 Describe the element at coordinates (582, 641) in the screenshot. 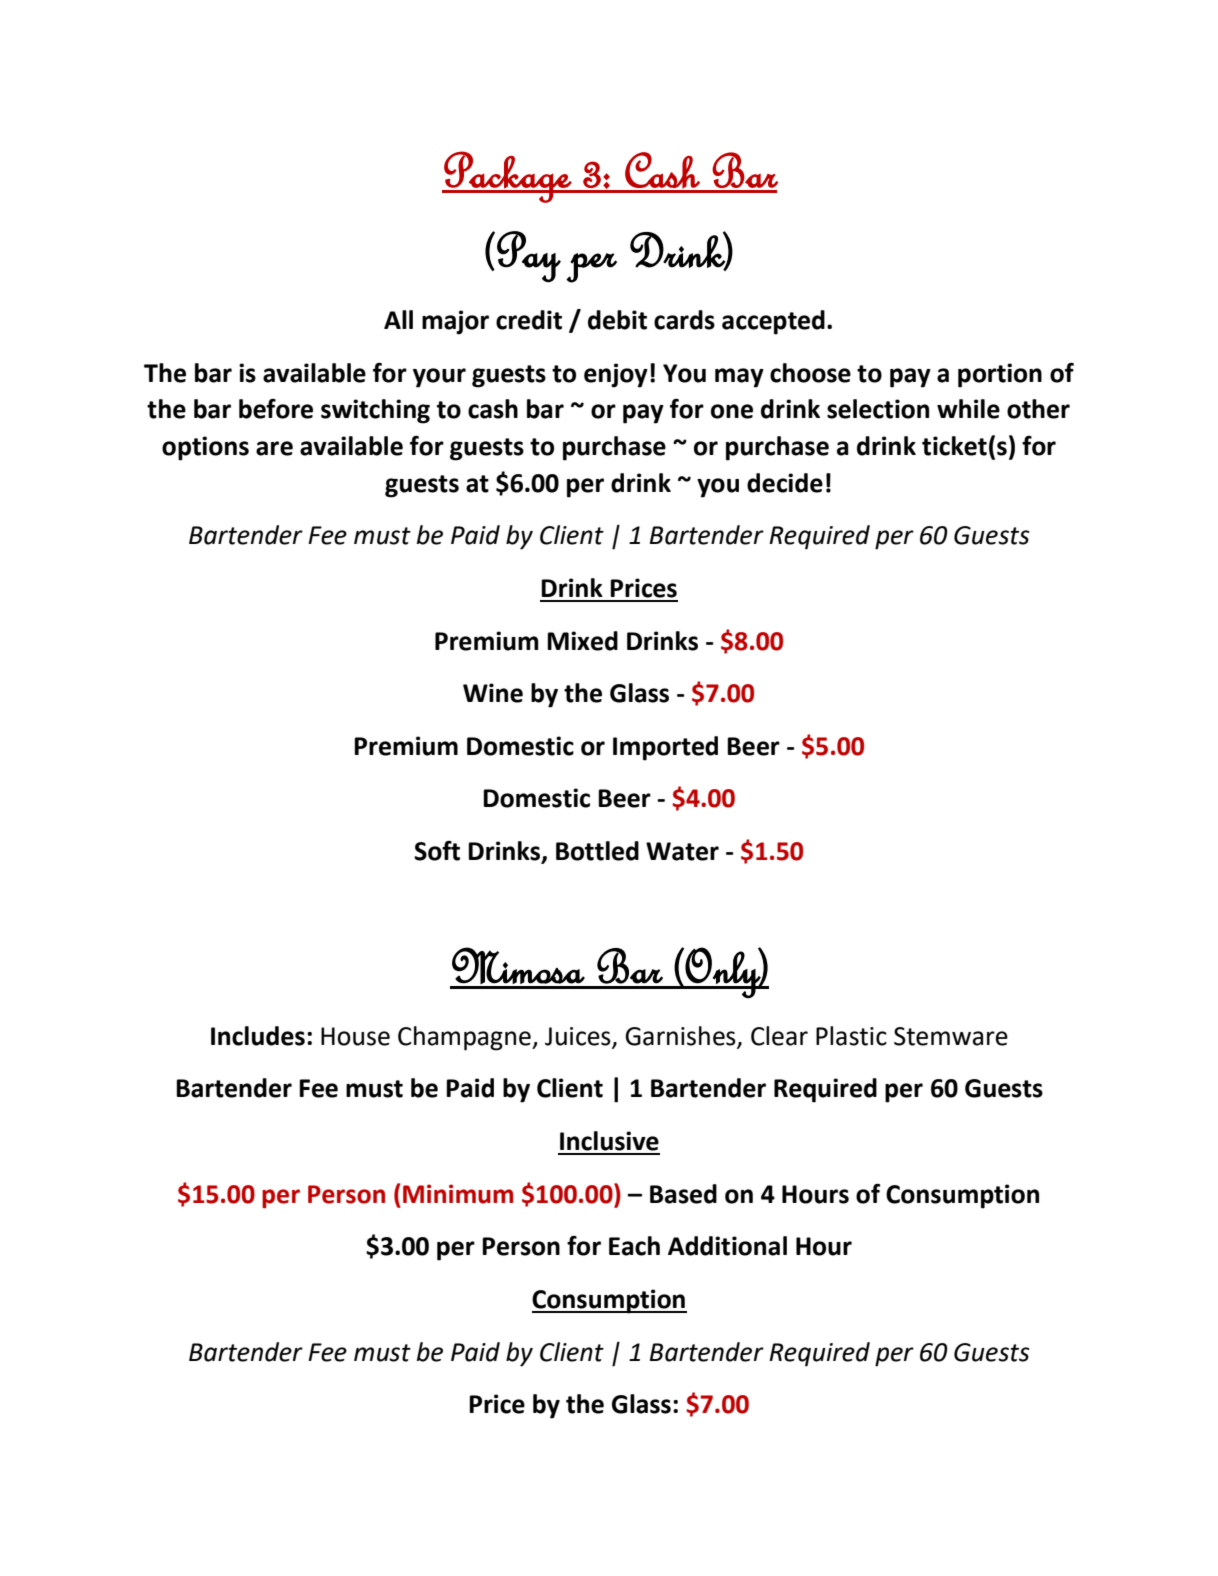

I see `Mixed` at that location.
